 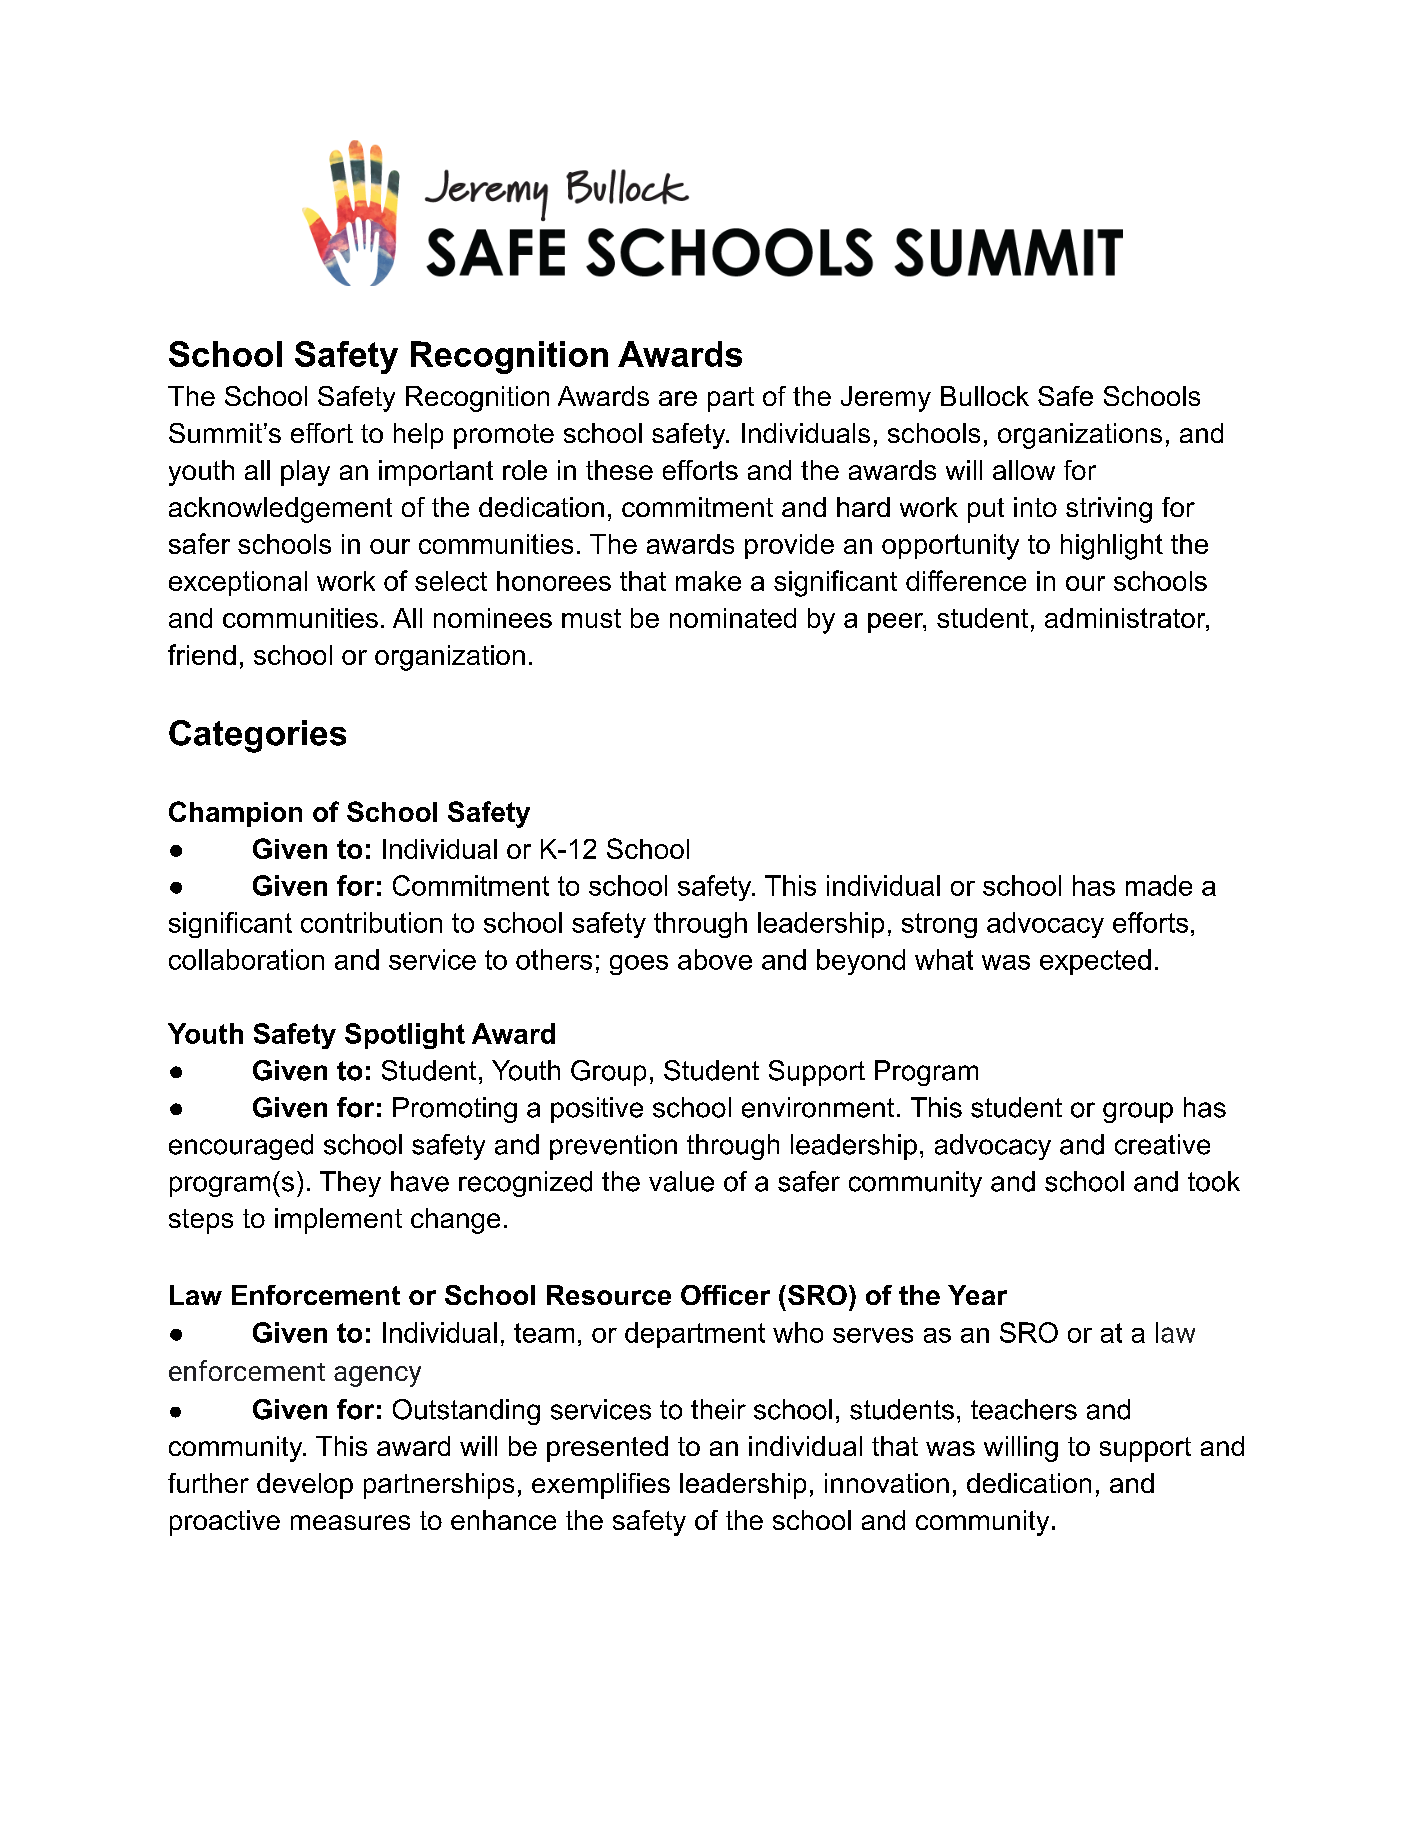 What do you see at coordinates (241, 1147) in the page?
I see `encouraged` at bounding box center [241, 1147].
